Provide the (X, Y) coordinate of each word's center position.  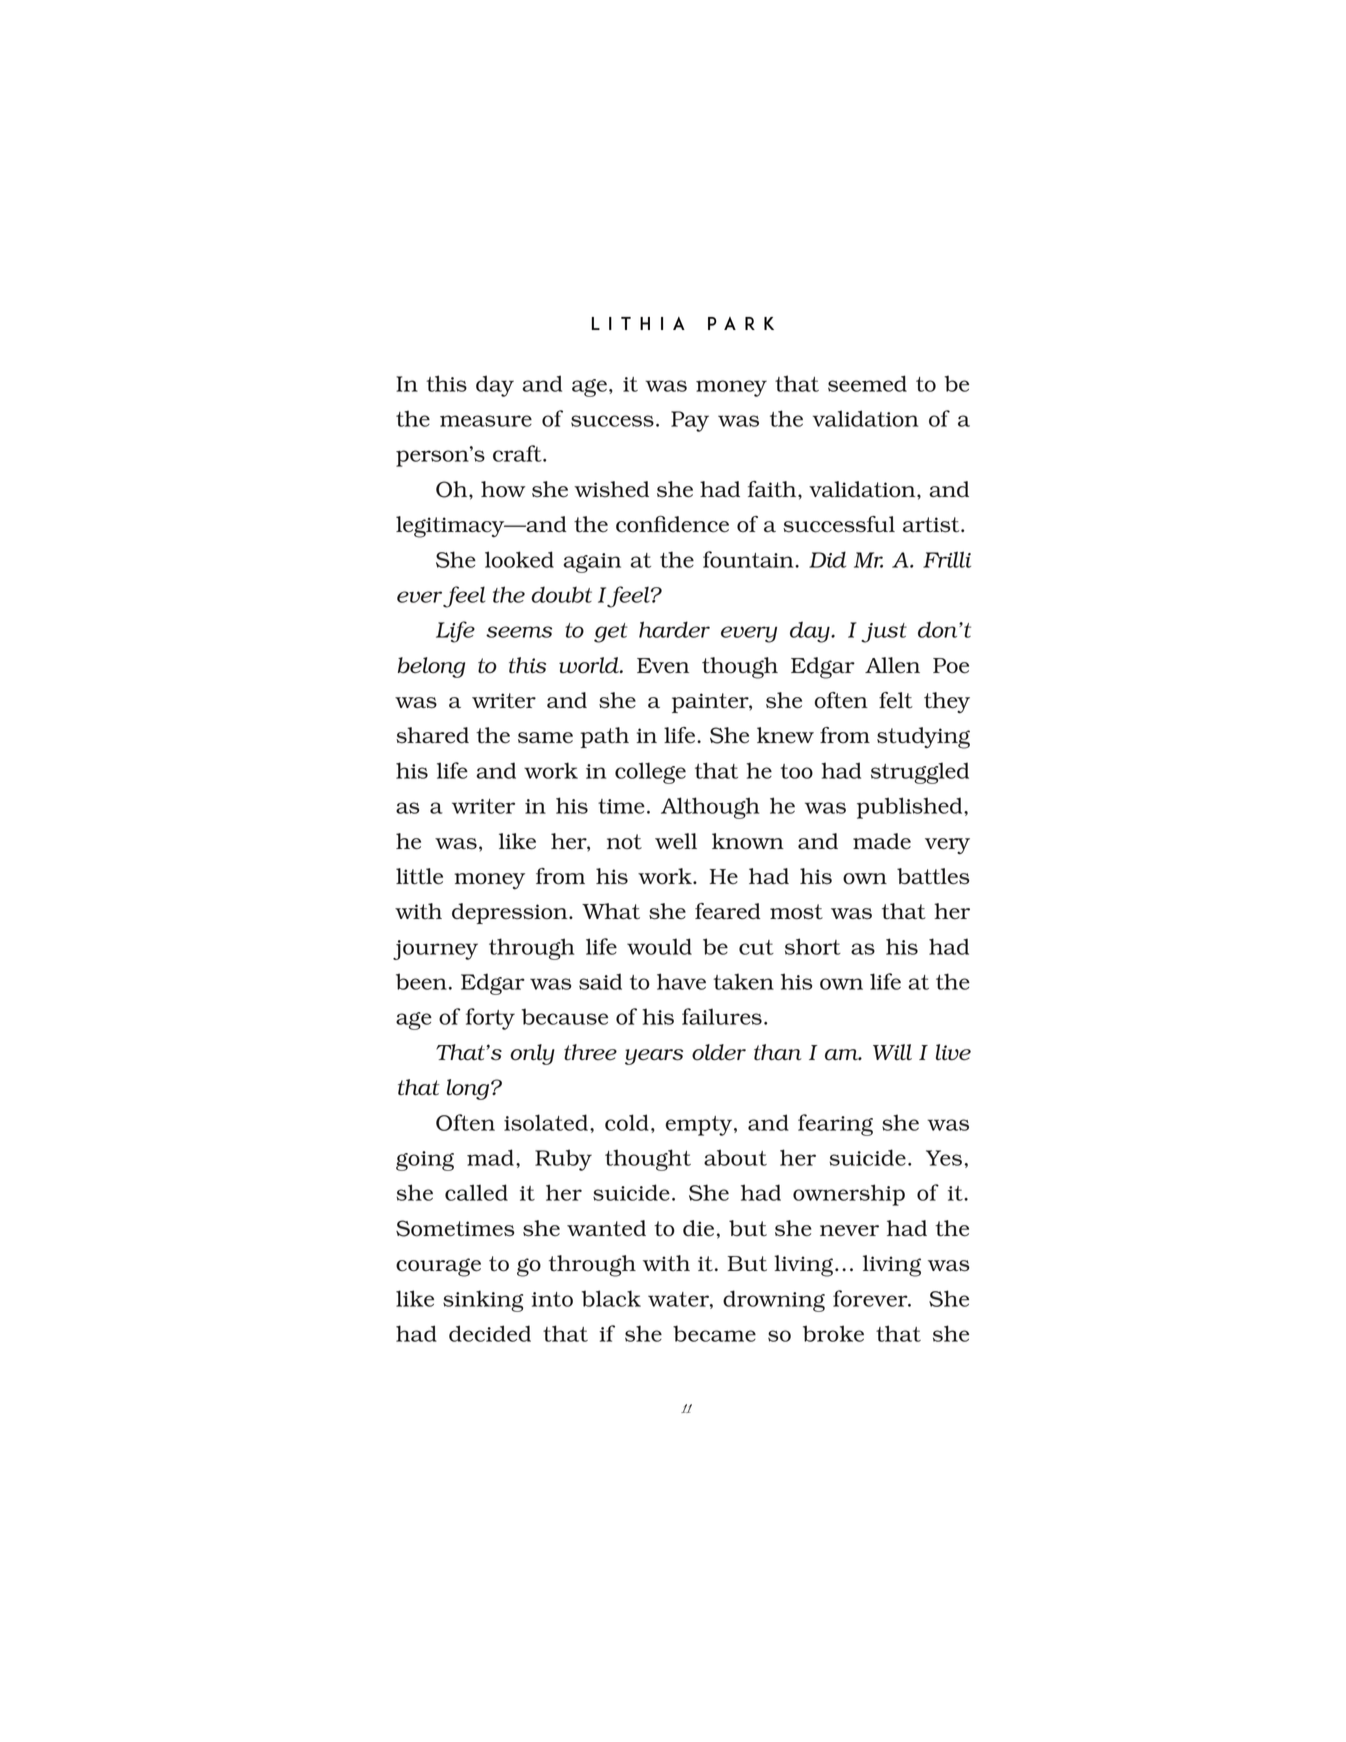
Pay (690, 421)
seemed (867, 383)
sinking (483, 1301)
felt (896, 700)
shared (432, 735)
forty (490, 1019)
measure (486, 421)
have (681, 981)
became (714, 1333)
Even (663, 666)
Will (892, 1052)
